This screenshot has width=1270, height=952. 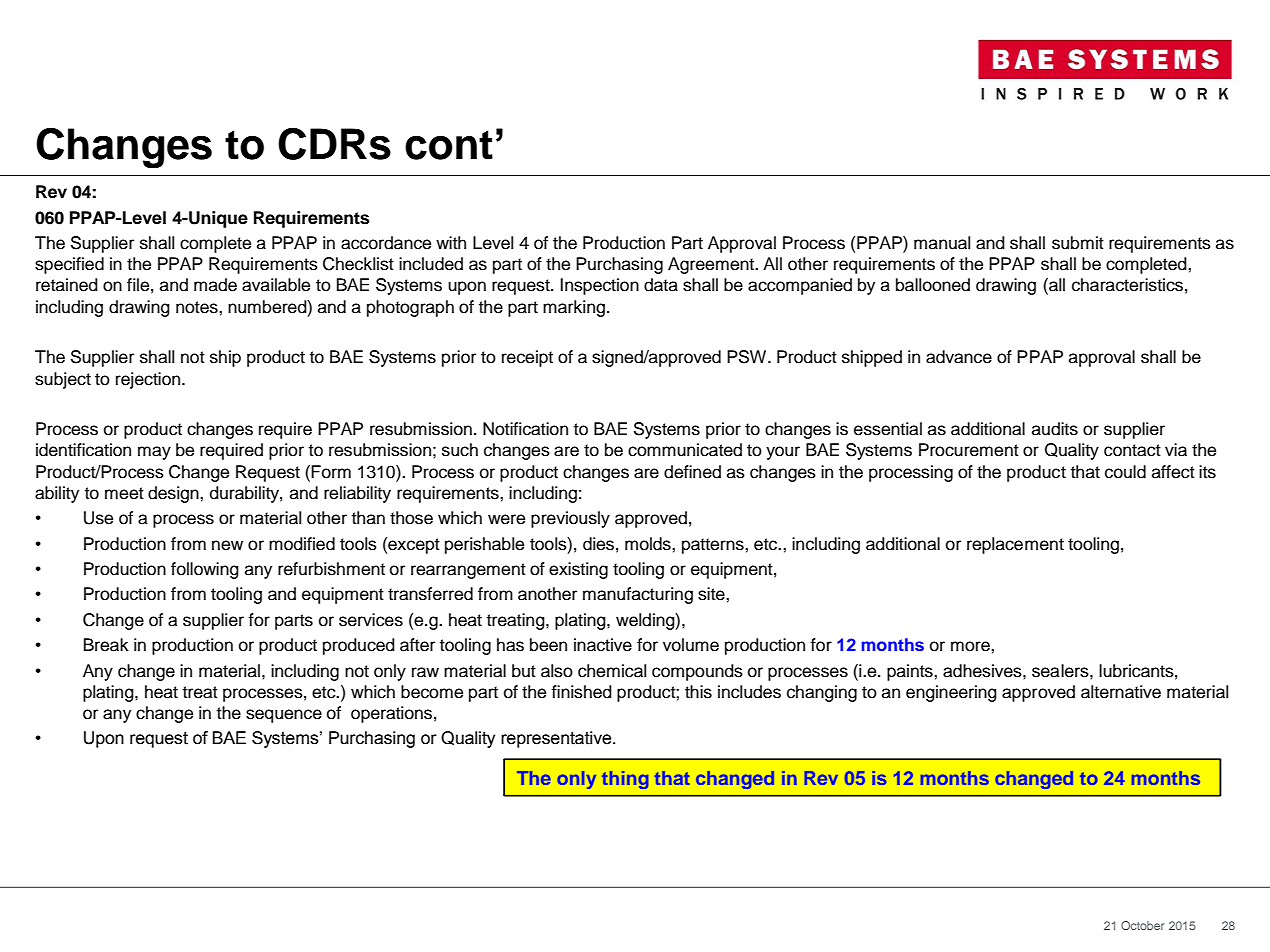 What do you see at coordinates (1015, 545) in the screenshot?
I see `replacement` at bounding box center [1015, 545].
